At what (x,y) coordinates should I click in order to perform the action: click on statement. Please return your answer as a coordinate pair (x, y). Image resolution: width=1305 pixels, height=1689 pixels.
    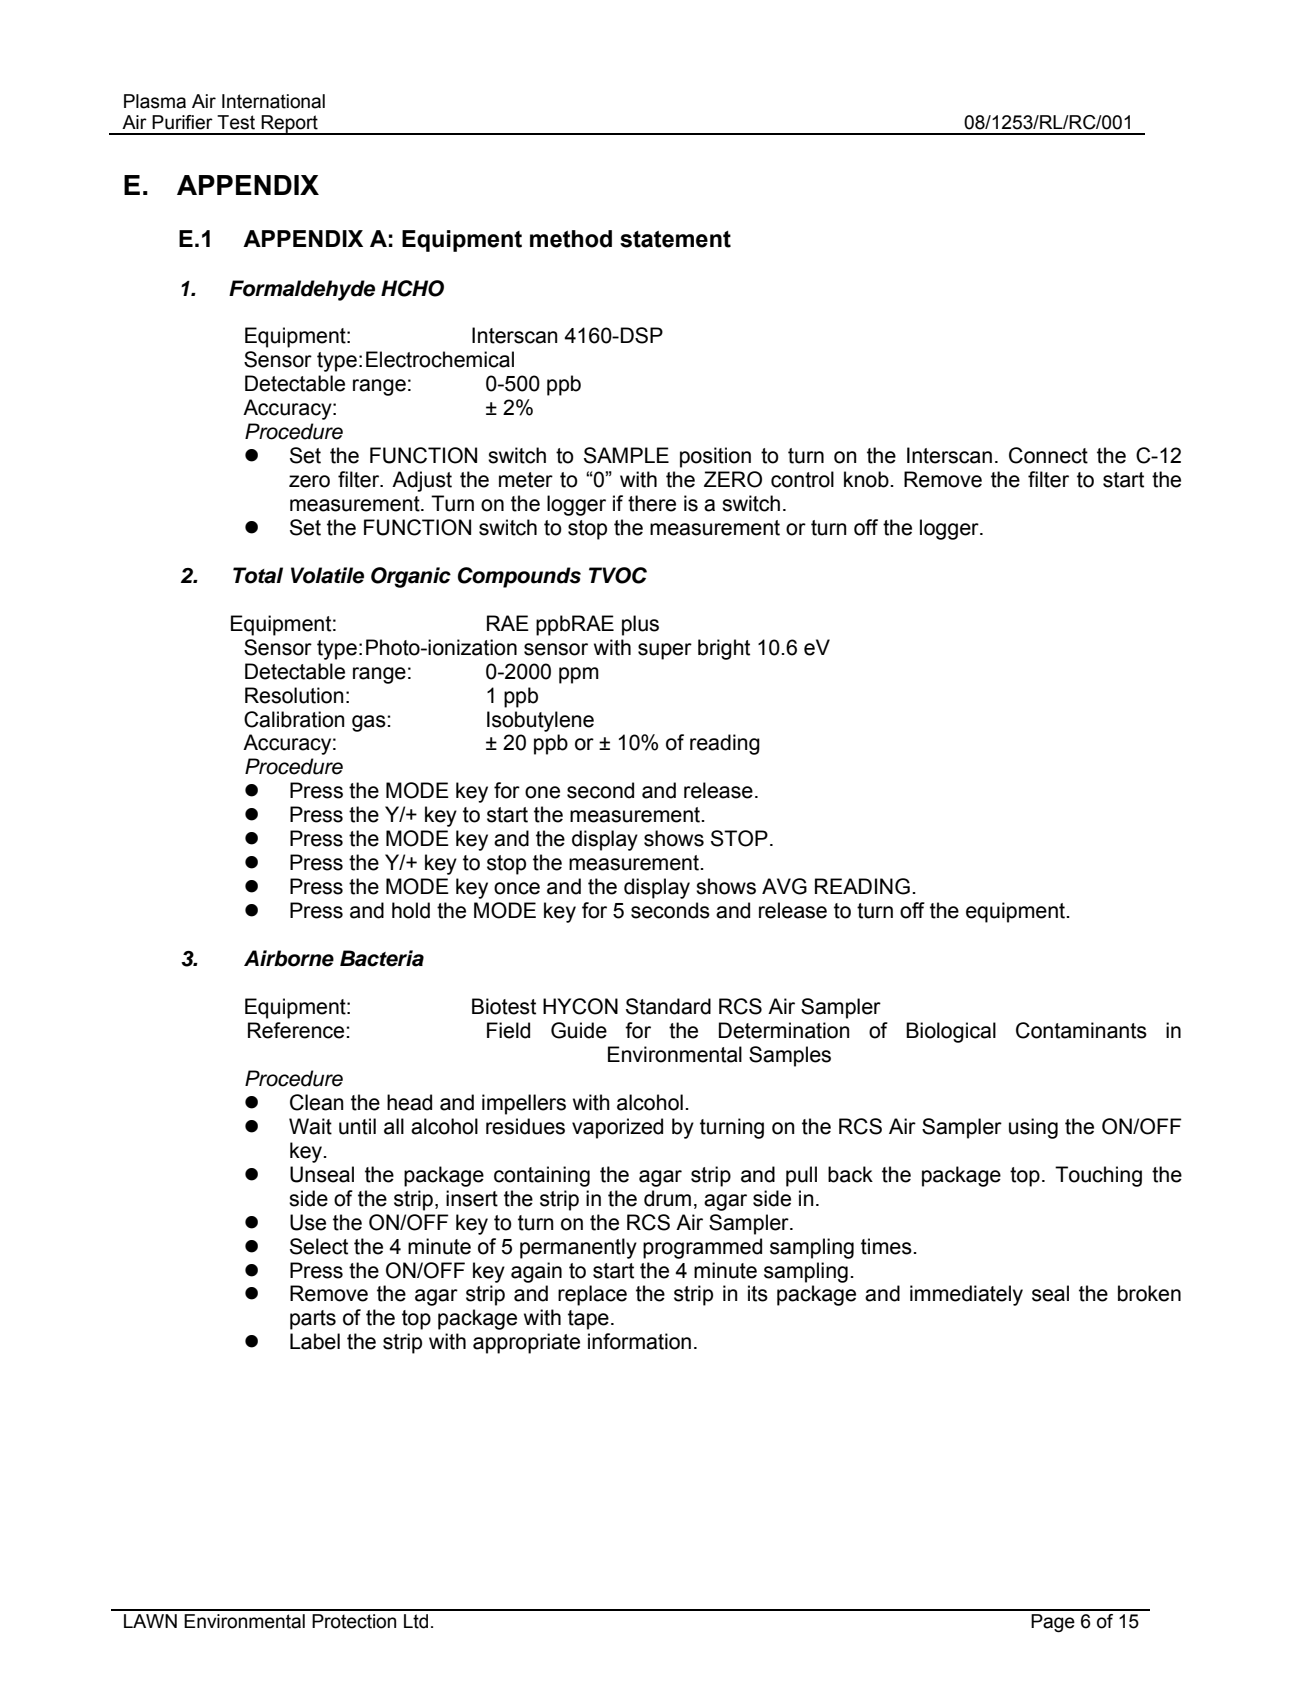
    Looking at the image, I should click on (675, 239).
